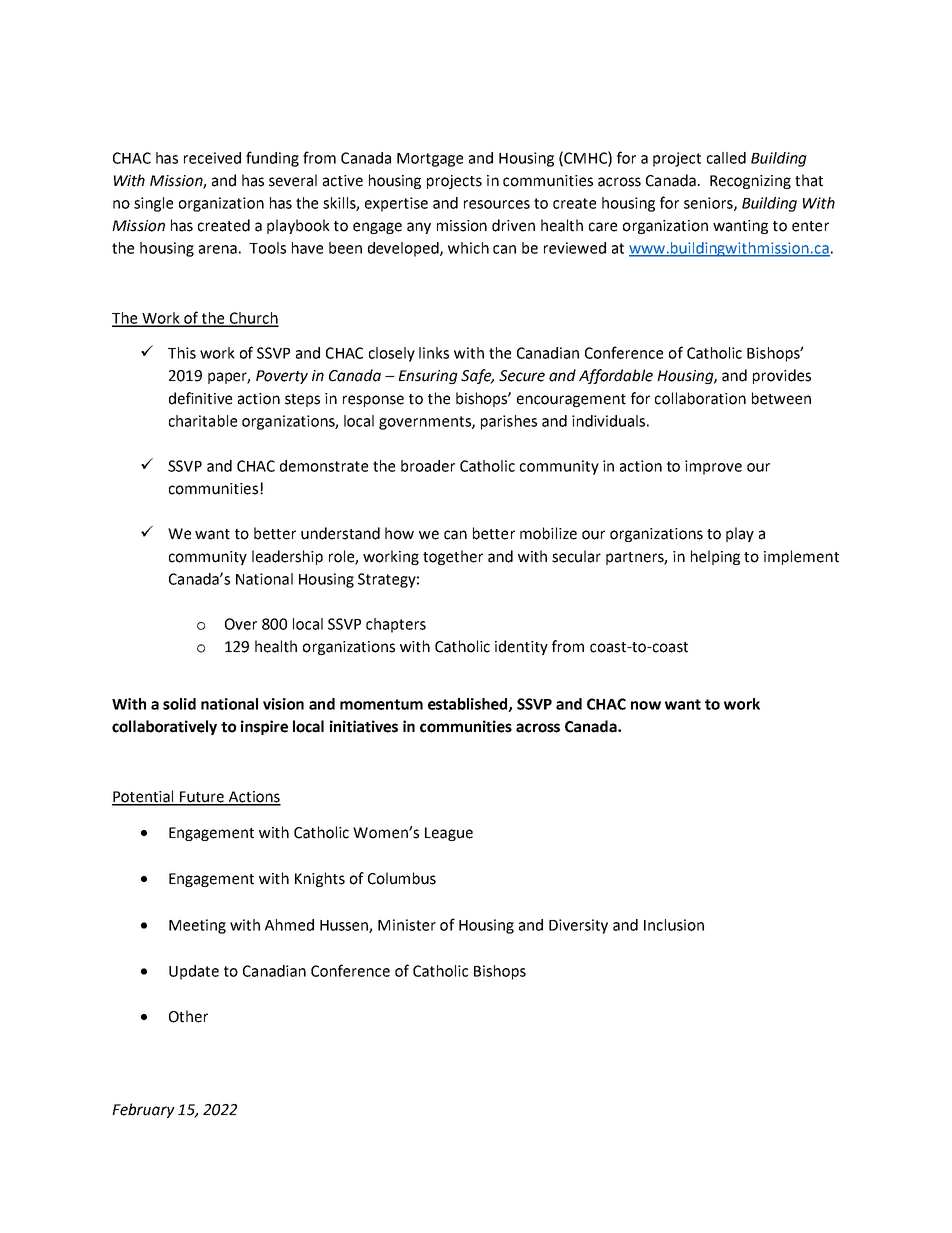 The width and height of the screenshot is (952, 1233). What do you see at coordinates (497, 204) in the screenshot?
I see `resources` at bounding box center [497, 204].
